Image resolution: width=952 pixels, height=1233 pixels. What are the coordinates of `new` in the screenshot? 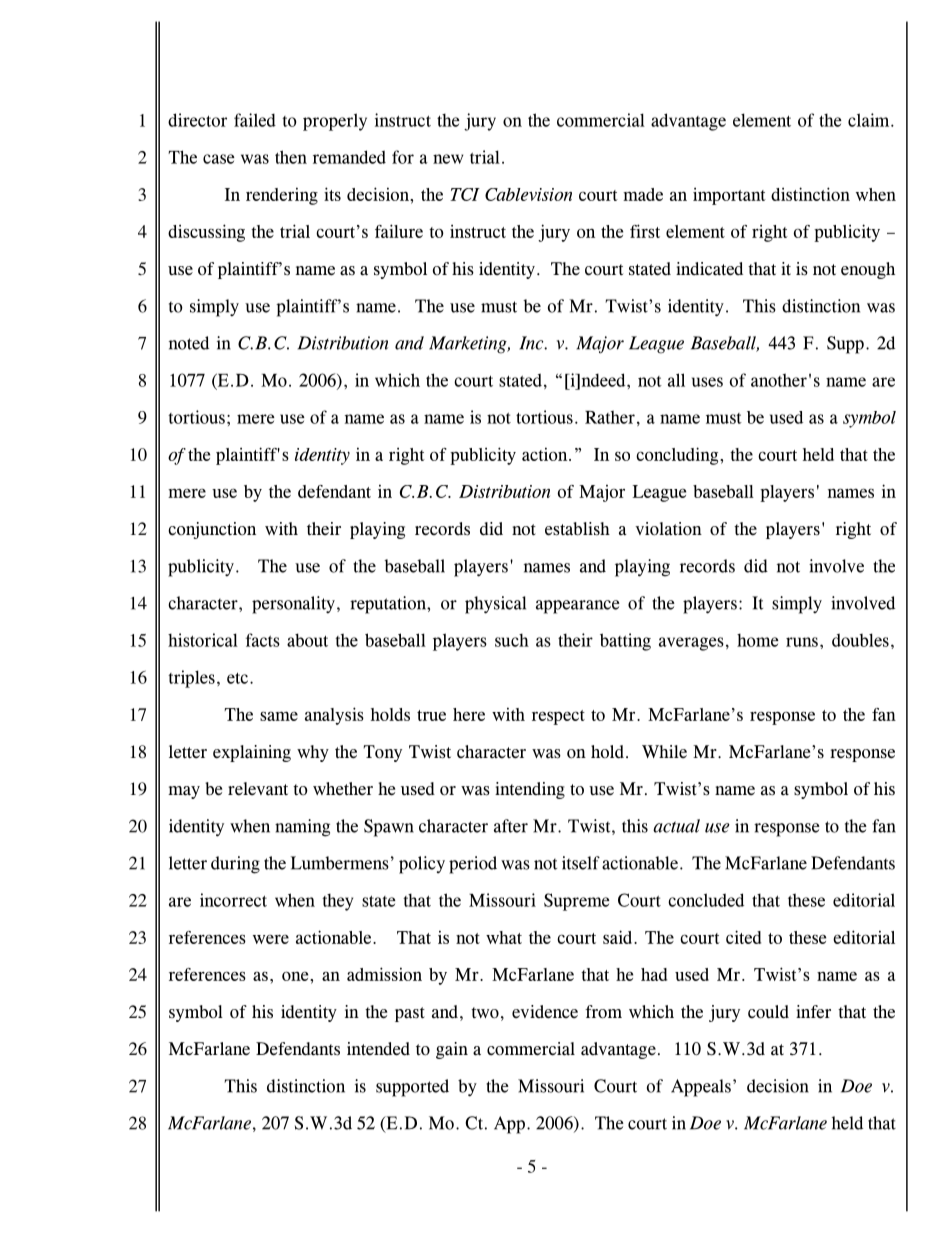 It's located at (448, 159).
